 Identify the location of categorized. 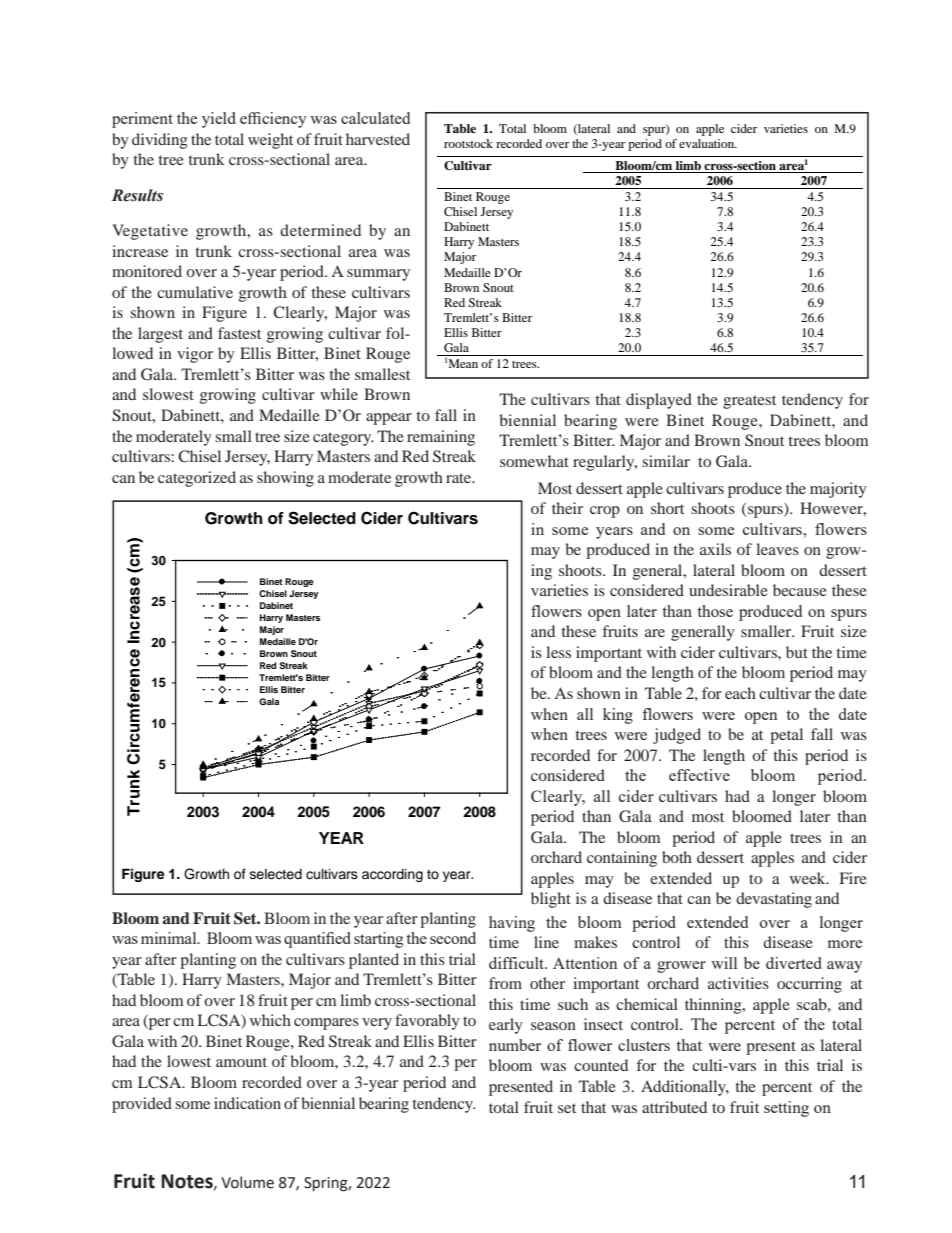
(197, 479).
